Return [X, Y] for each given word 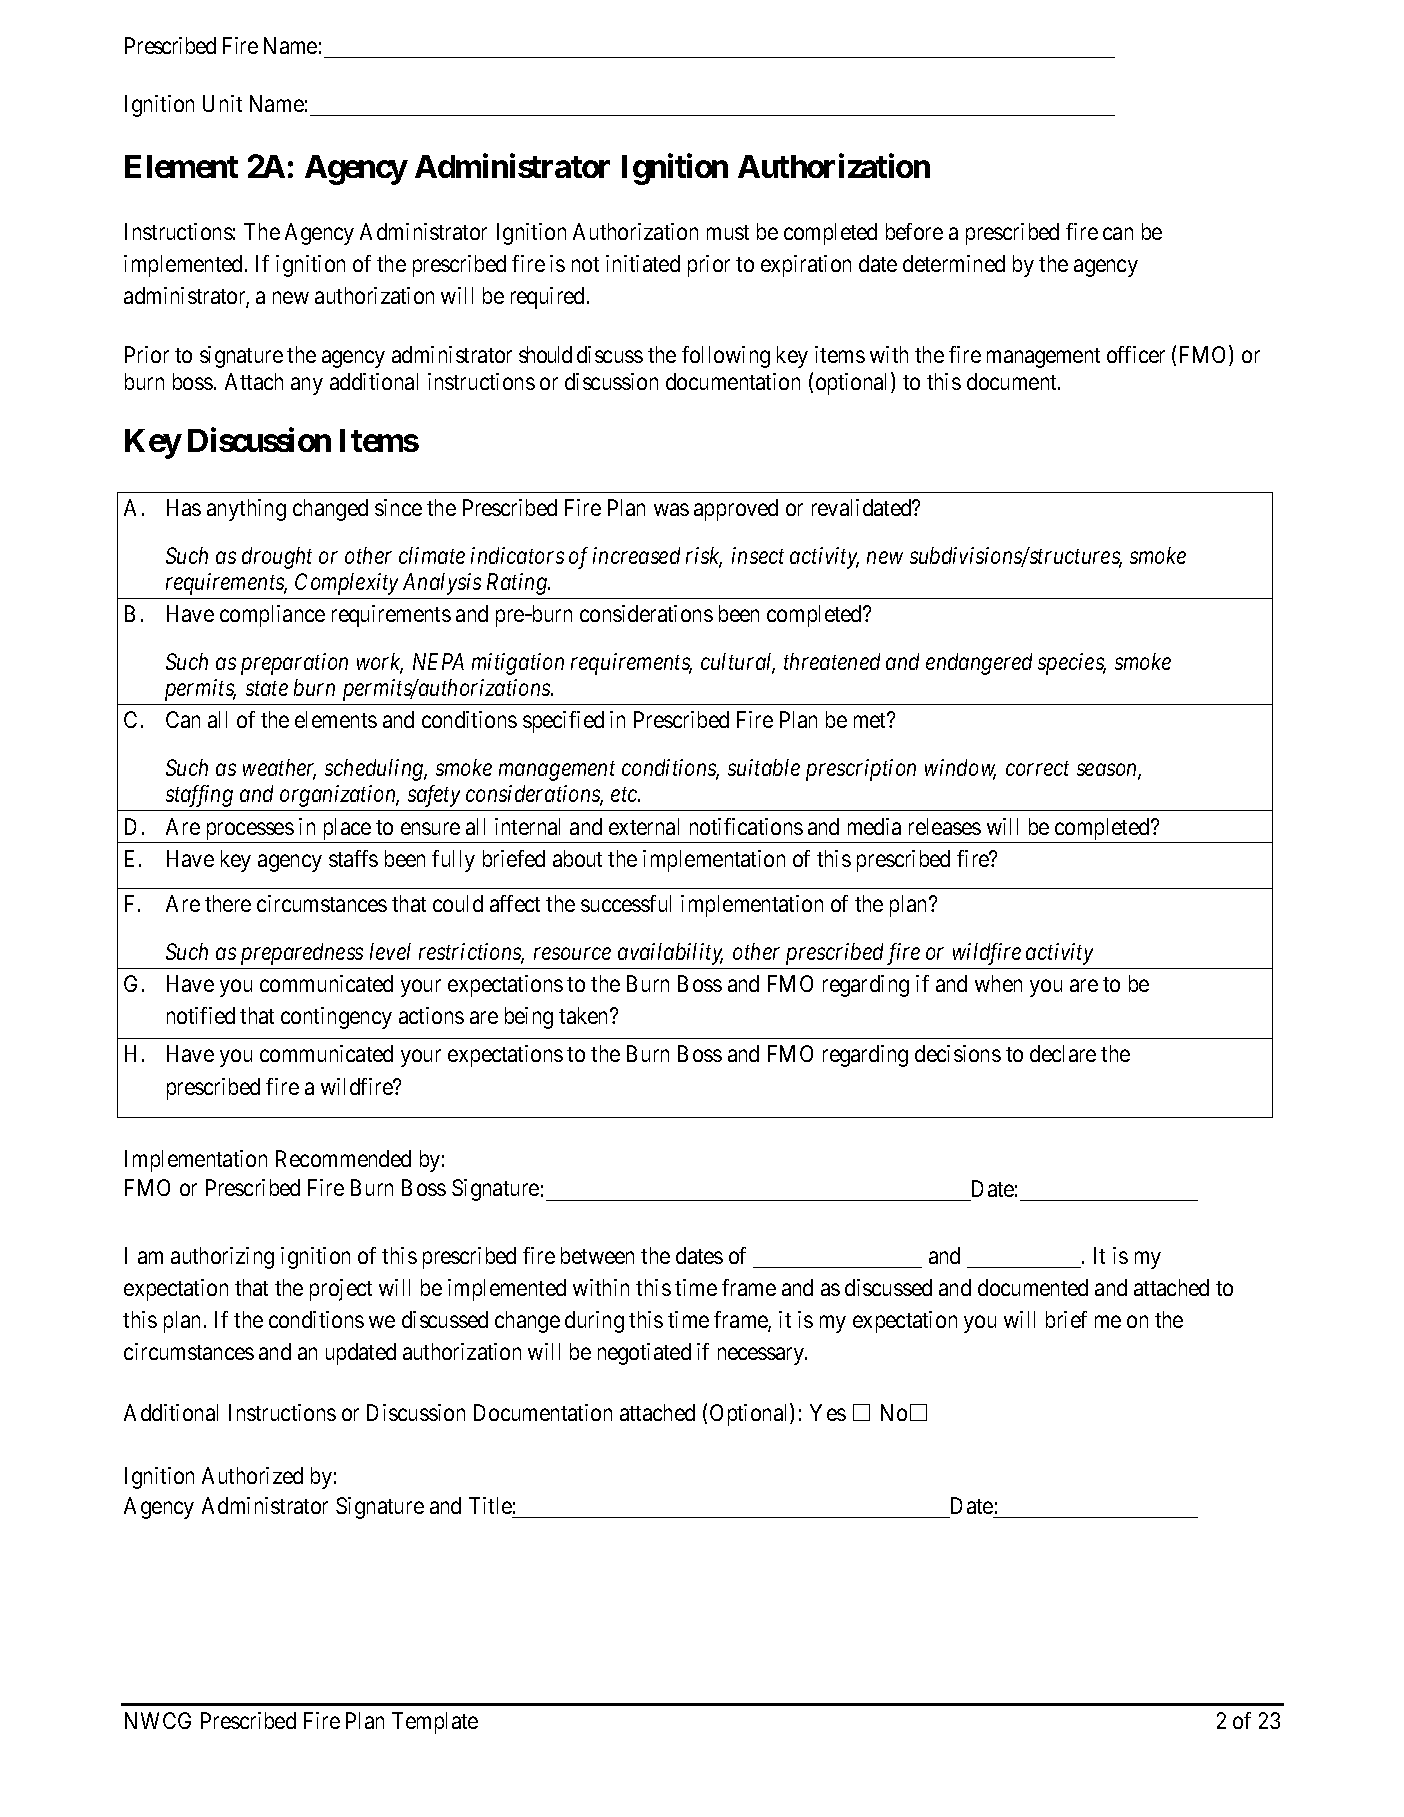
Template [435, 1723]
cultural [738, 663]
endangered [979, 664]
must [728, 232]
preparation [294, 664]
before [914, 231]
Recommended [343, 1158]
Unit [222, 103]
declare [1063, 1053]
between [597, 1255]
